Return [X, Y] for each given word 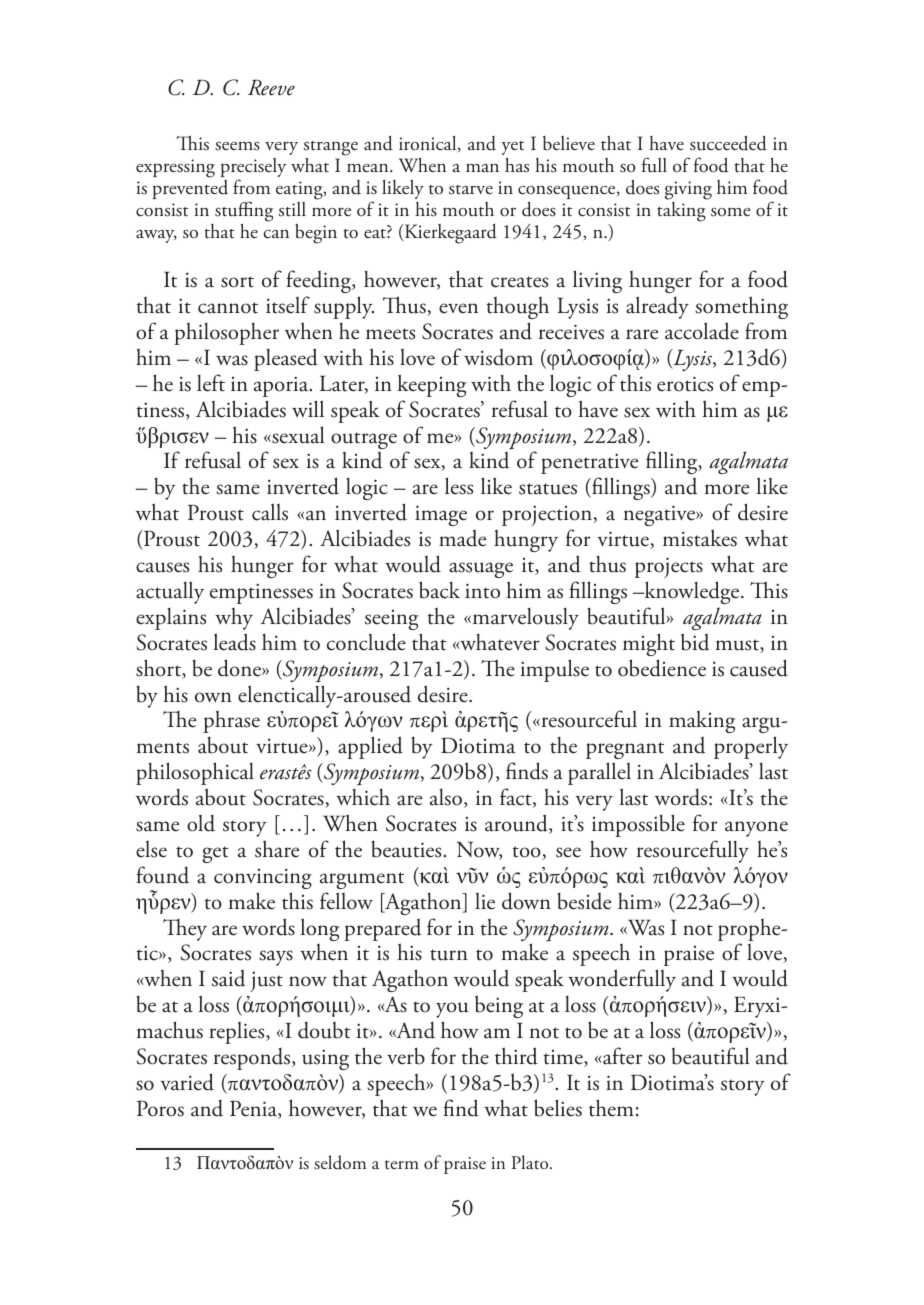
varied [187, 1082]
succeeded [728, 143]
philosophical [195, 773]
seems [237, 146]
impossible [638, 825]
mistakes [700, 538]
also [446, 797]
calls [270, 512]
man [482, 167]
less [459, 486]
